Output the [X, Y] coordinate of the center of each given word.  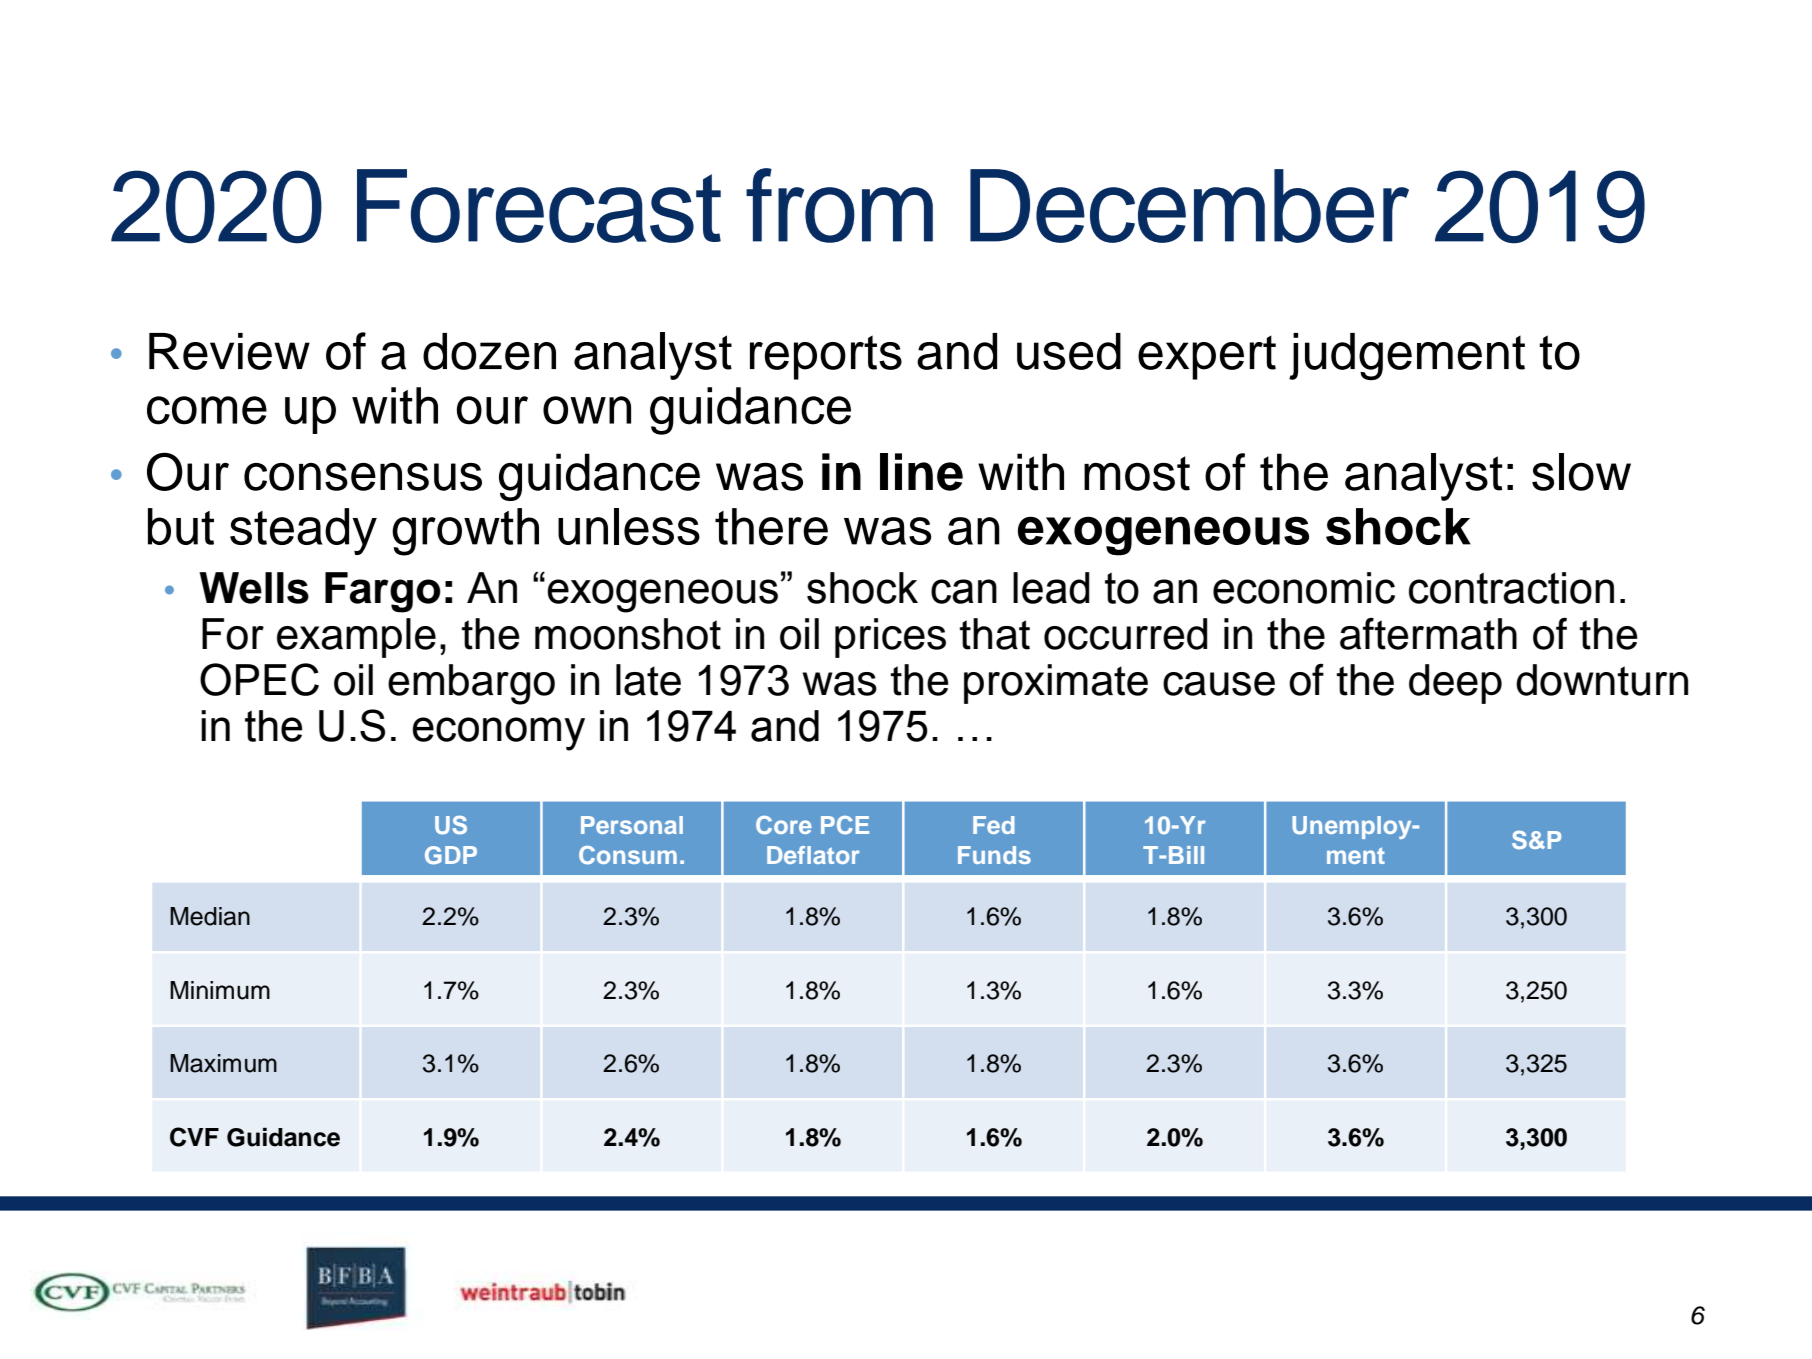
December [1189, 206]
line [921, 472]
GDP [451, 855]
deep [1455, 684]
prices [890, 638]
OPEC [259, 679]
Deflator [813, 855]
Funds [994, 855]
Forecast [539, 206]
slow [1581, 472]
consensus [363, 477]
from [839, 205]
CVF [194, 1137]
